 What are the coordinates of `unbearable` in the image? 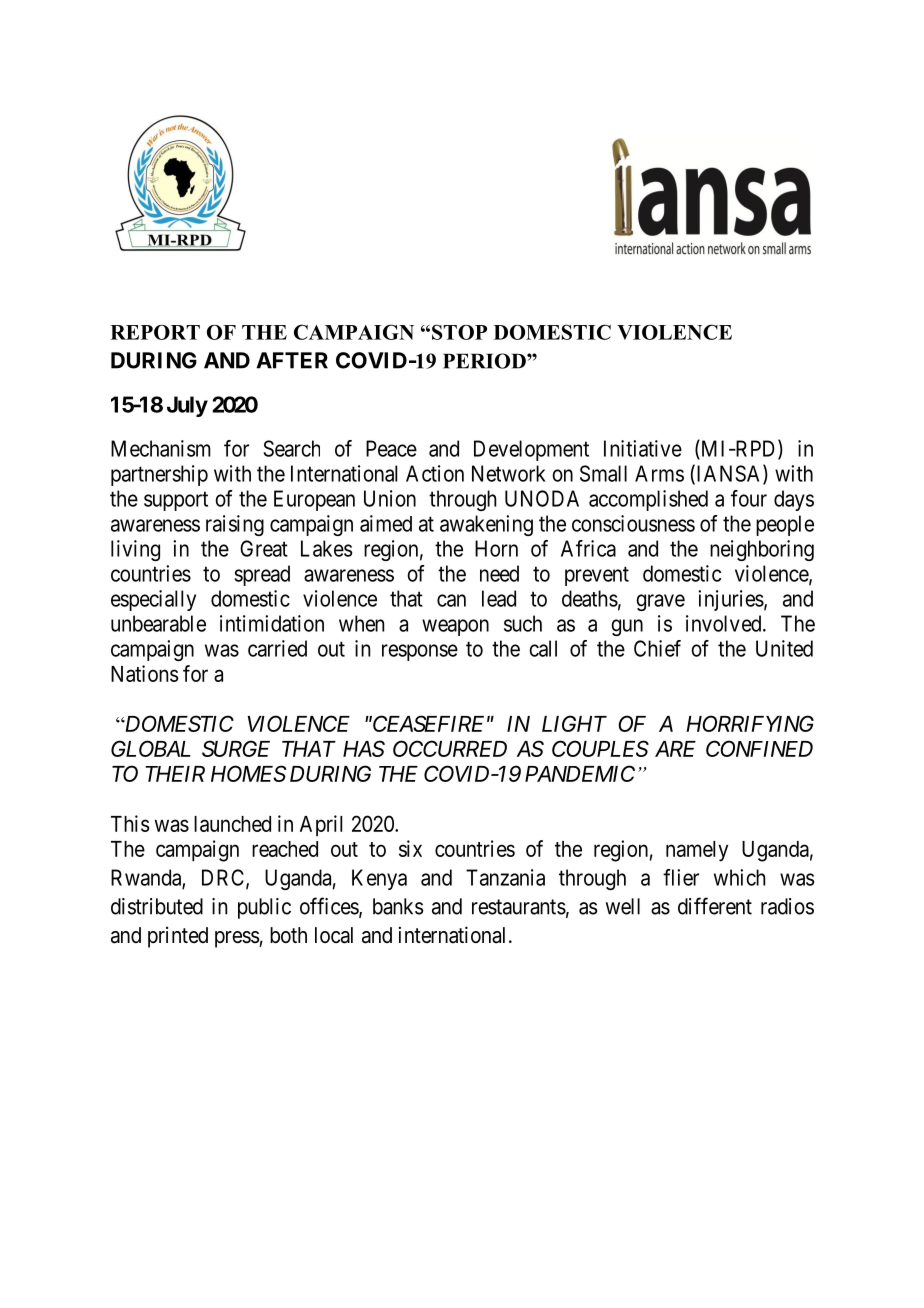 It's located at (158, 623).
